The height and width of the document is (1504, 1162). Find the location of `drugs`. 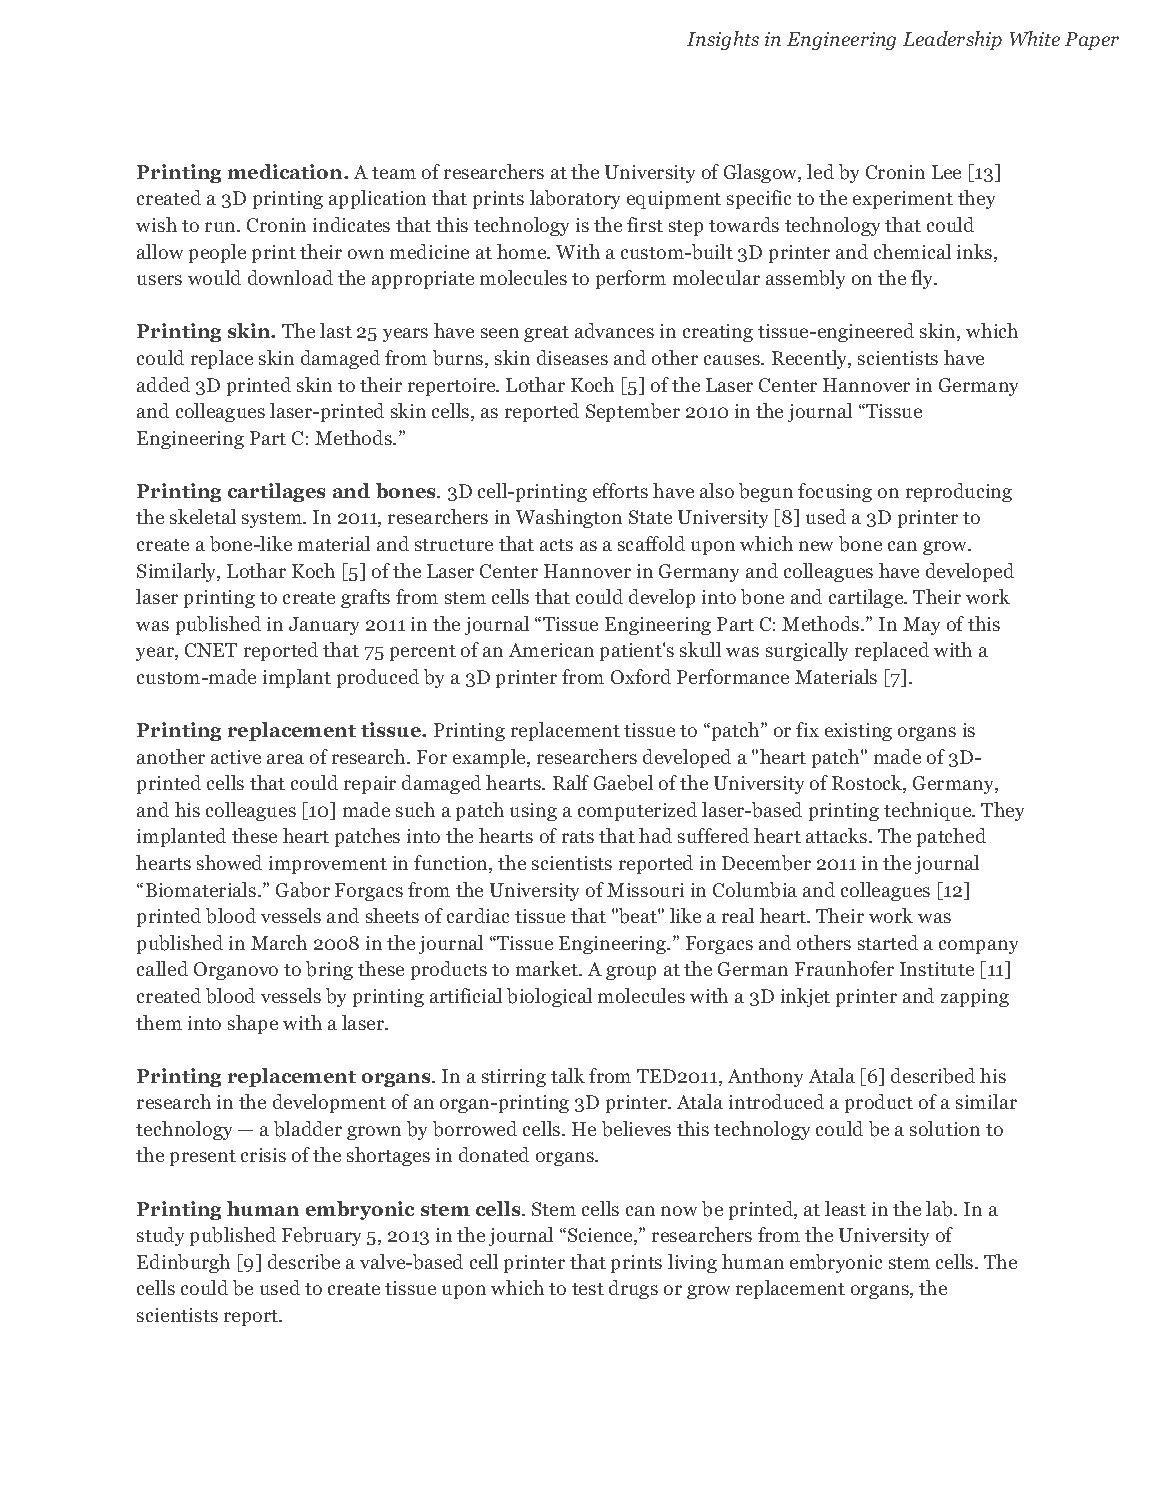

drugs is located at coordinates (633, 1289).
